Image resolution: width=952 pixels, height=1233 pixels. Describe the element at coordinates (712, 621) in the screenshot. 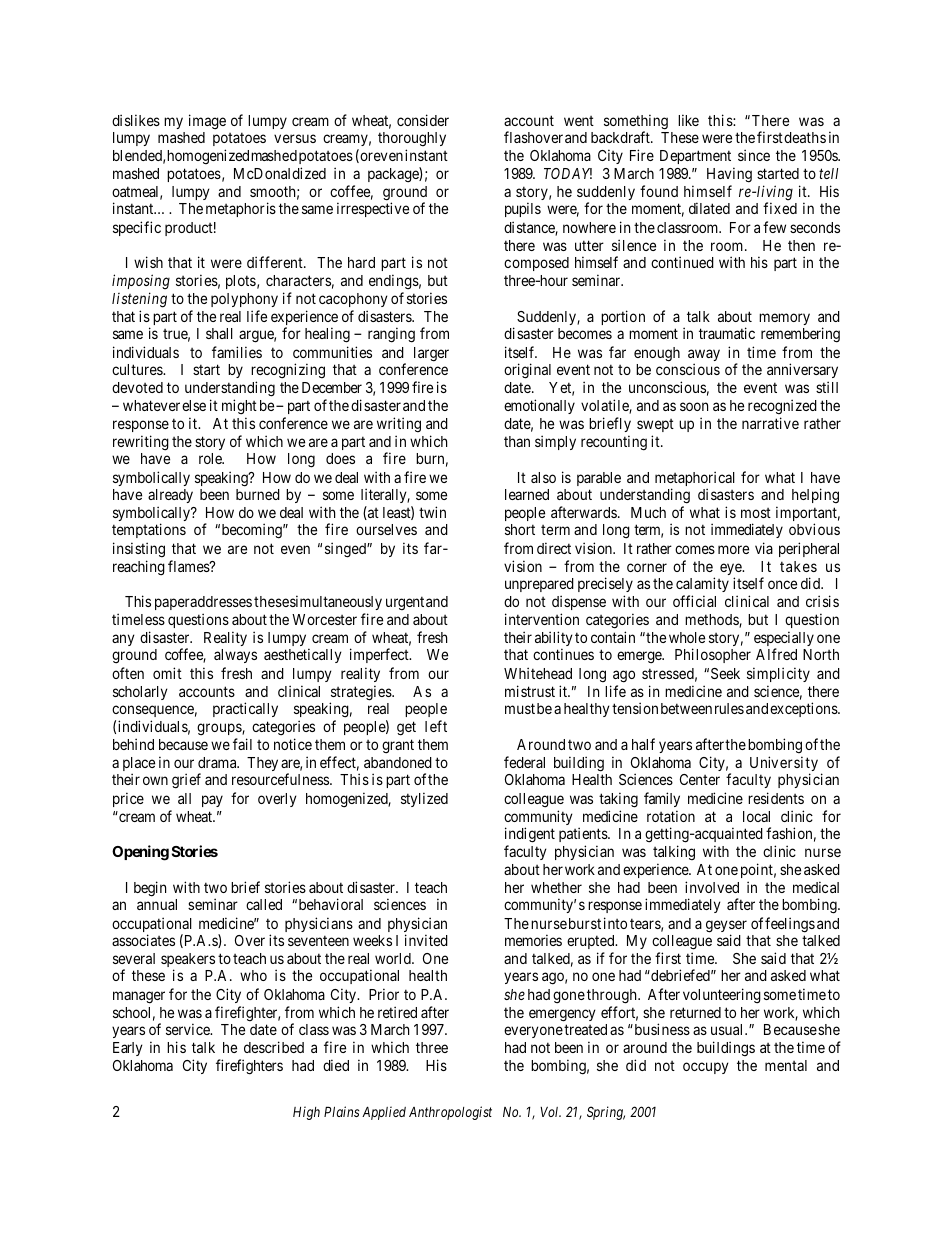

I see `methods` at that location.
